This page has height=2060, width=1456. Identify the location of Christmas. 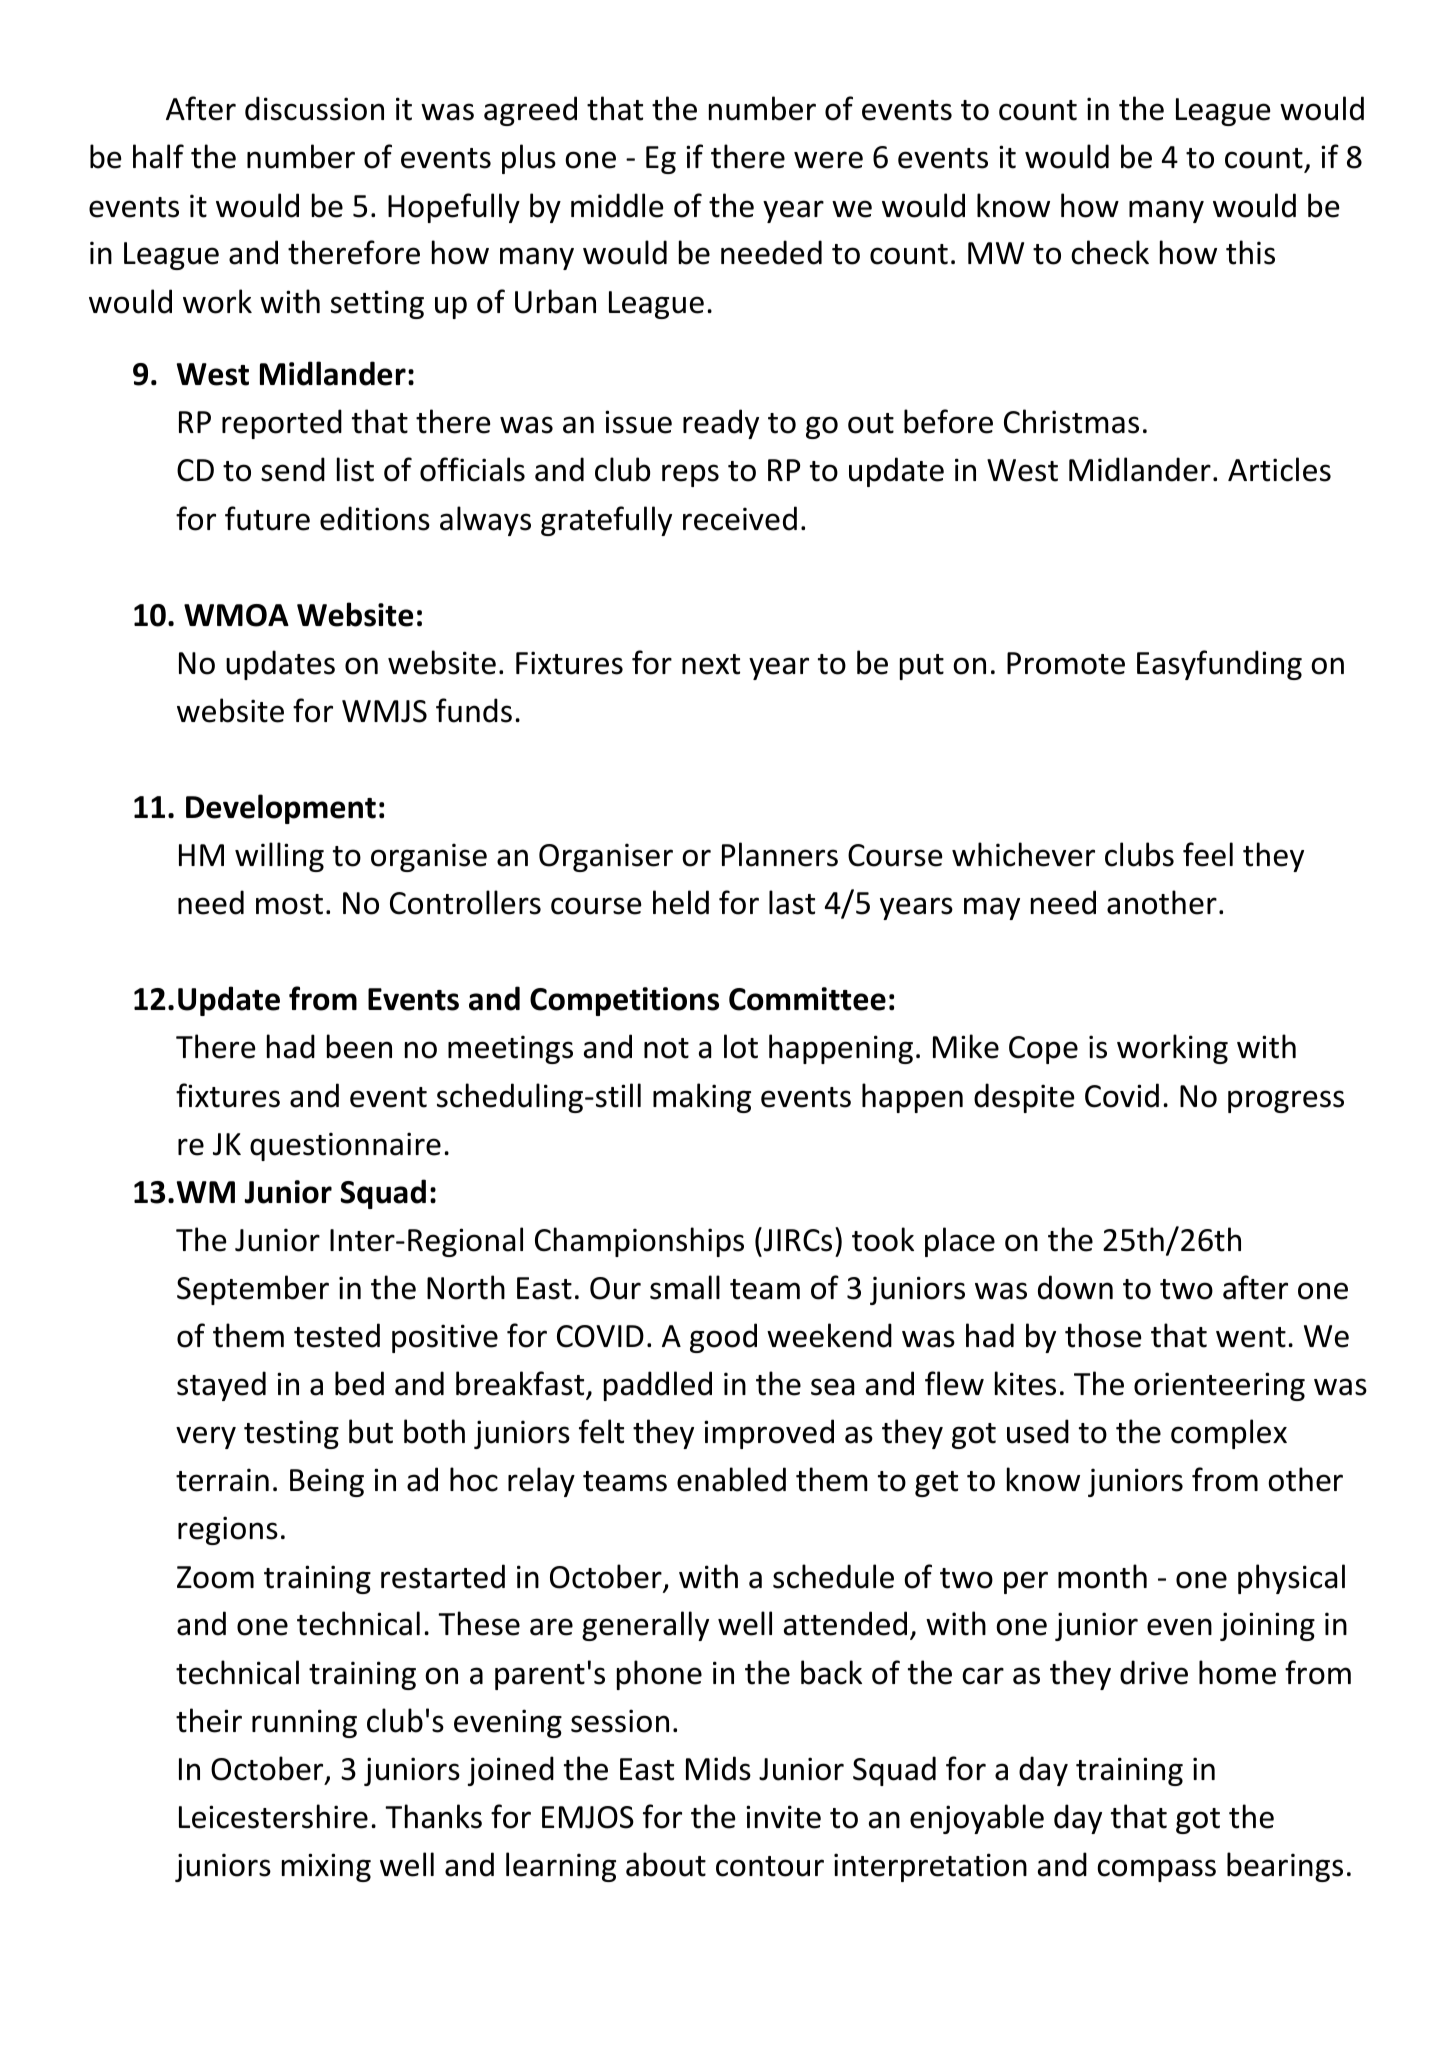
(1071, 421).
